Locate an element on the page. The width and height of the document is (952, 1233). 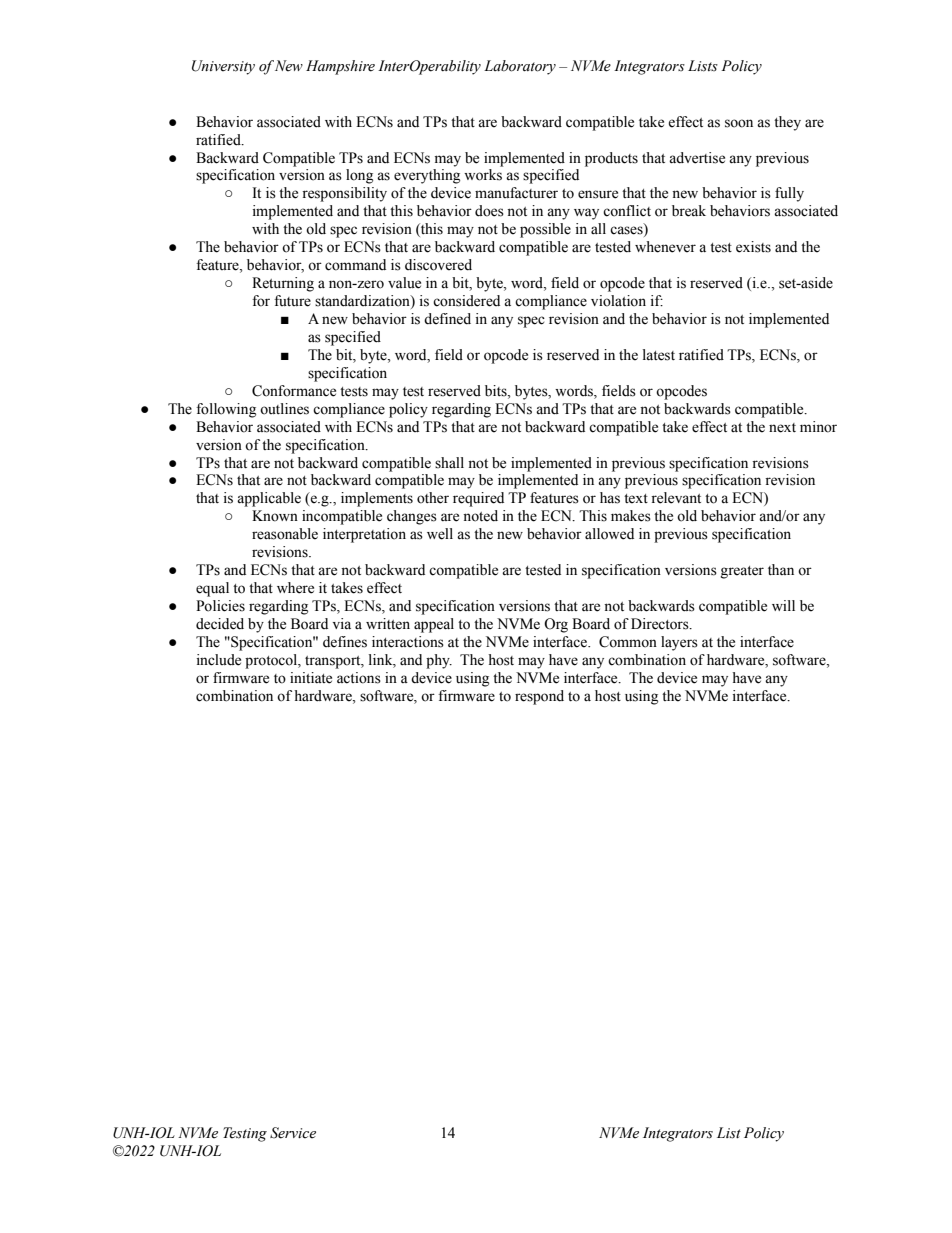
greater is located at coordinates (742, 572).
